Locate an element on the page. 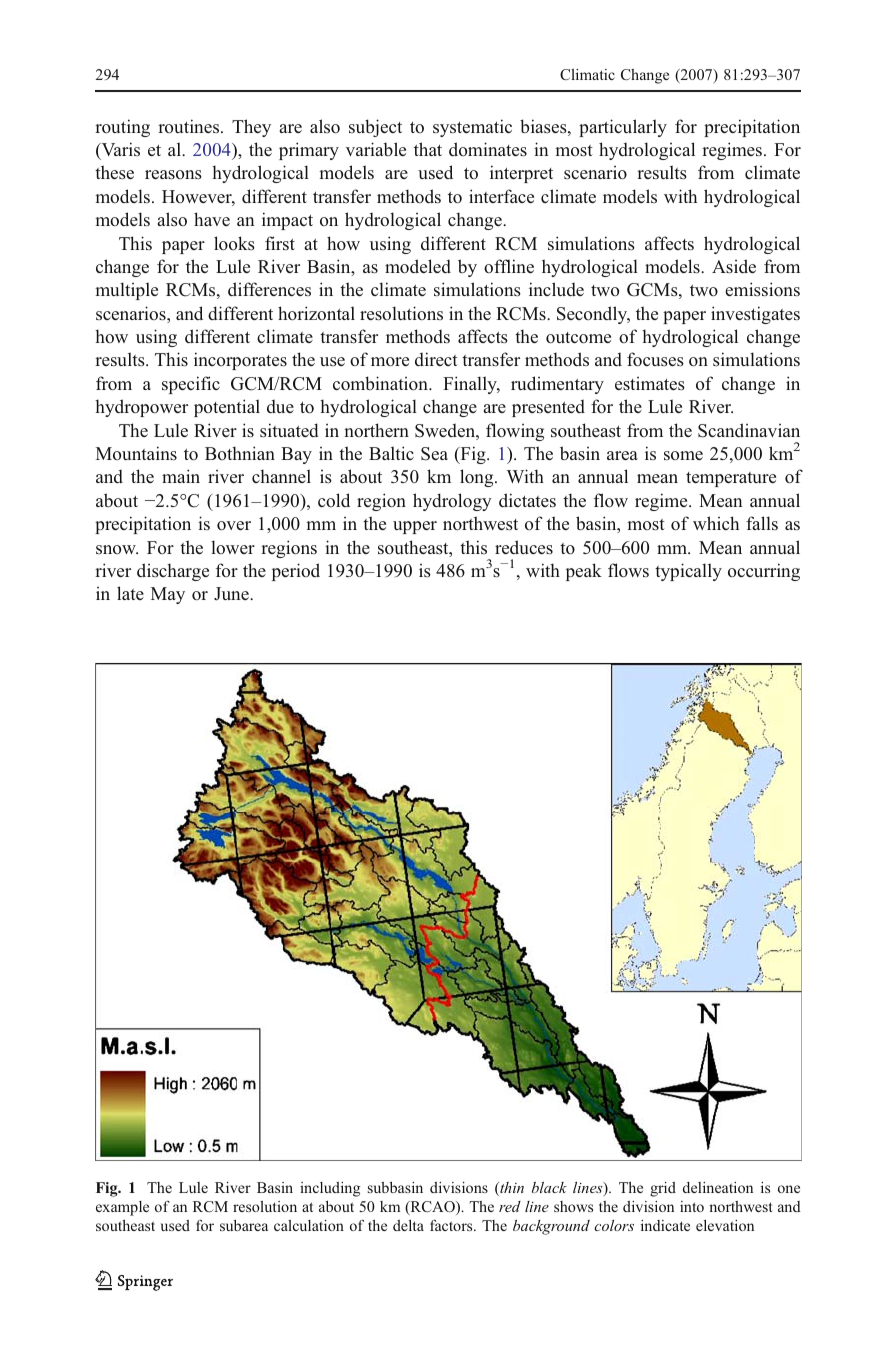 This image has width=896, height=1359. routines is located at coordinates (190, 126).
